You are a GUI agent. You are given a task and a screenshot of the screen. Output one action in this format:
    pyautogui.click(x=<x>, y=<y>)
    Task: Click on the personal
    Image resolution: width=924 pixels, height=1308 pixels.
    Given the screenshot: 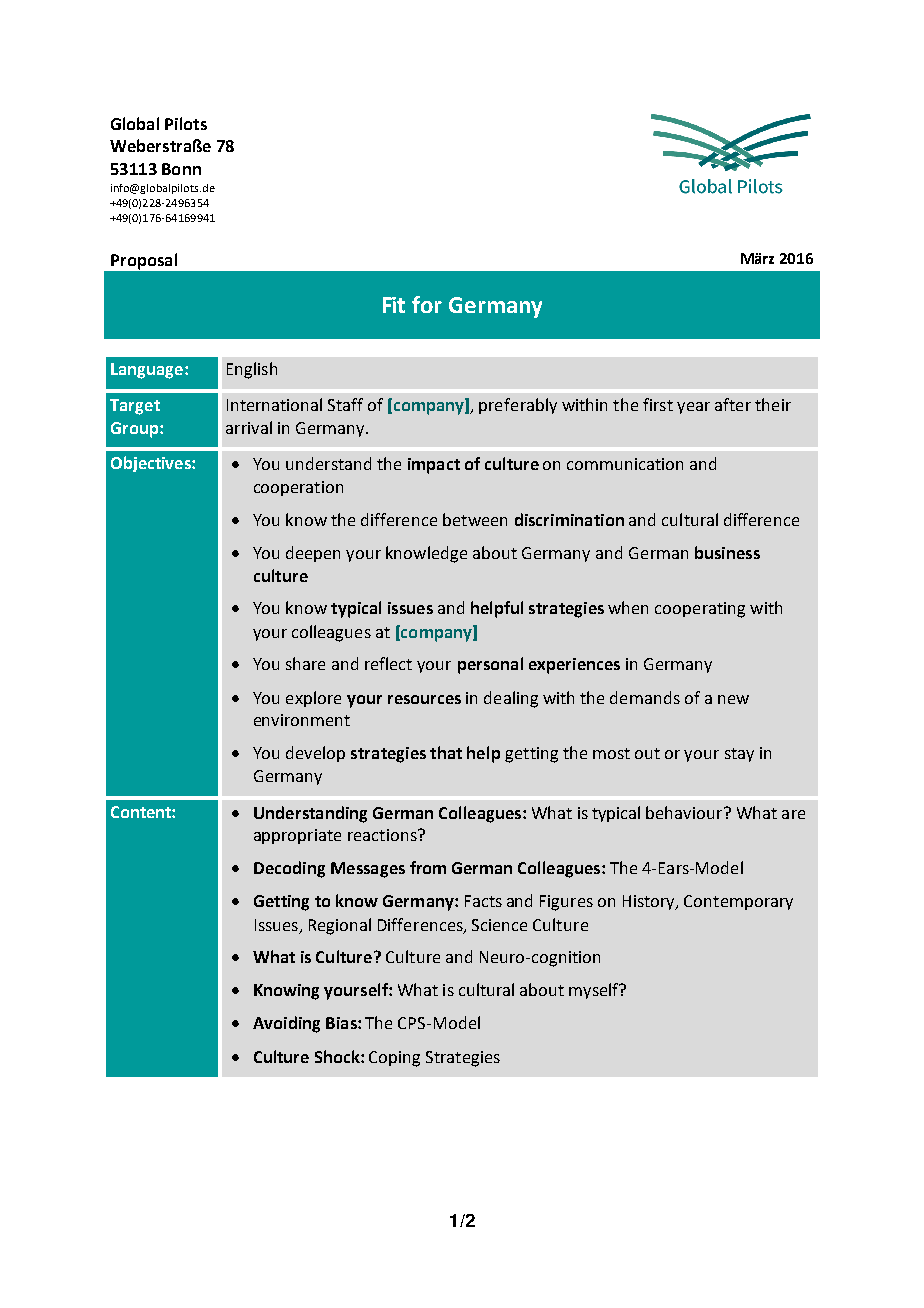 What is the action you would take?
    pyautogui.click(x=490, y=665)
